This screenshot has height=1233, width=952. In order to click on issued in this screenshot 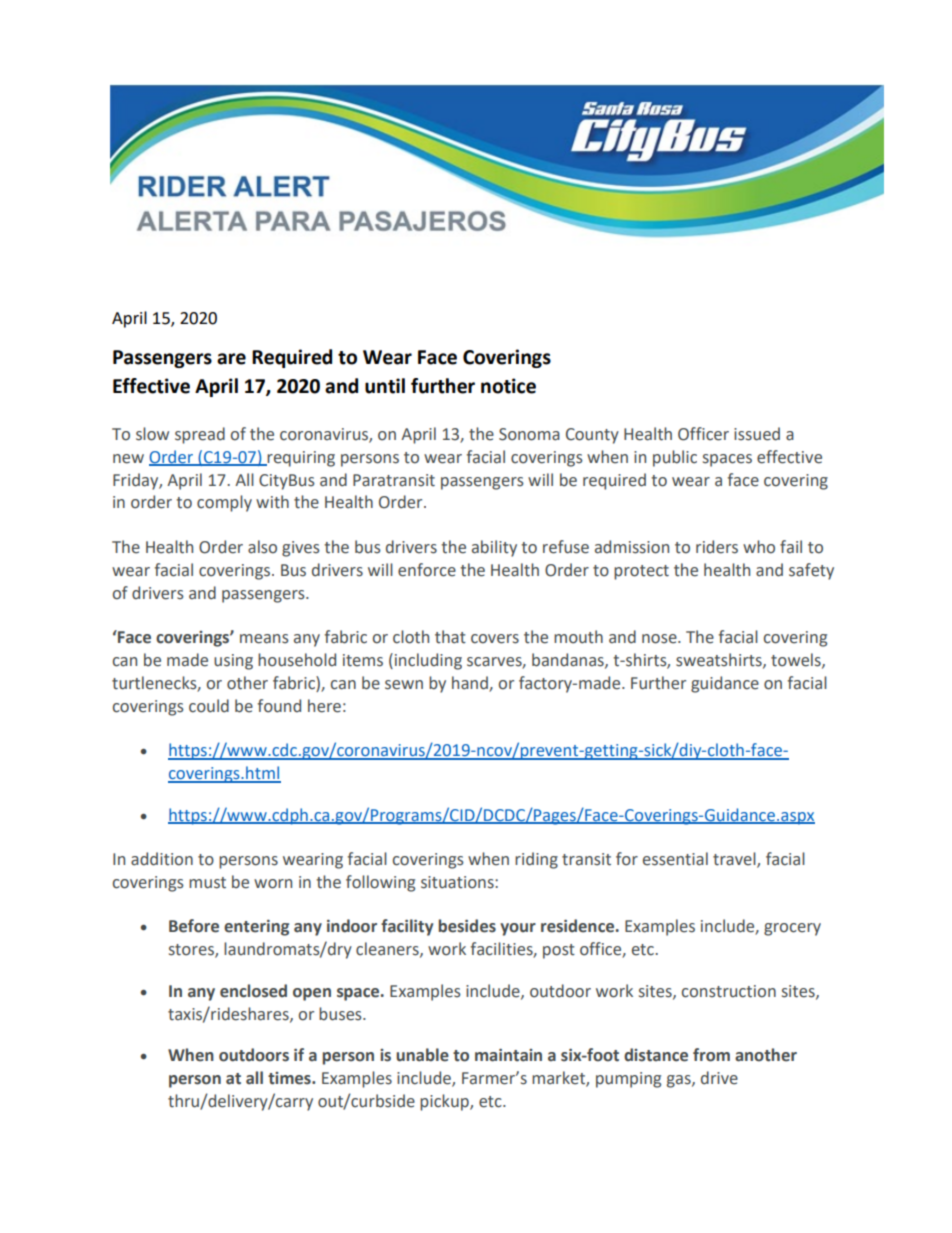, I will do `click(757, 434)`.
